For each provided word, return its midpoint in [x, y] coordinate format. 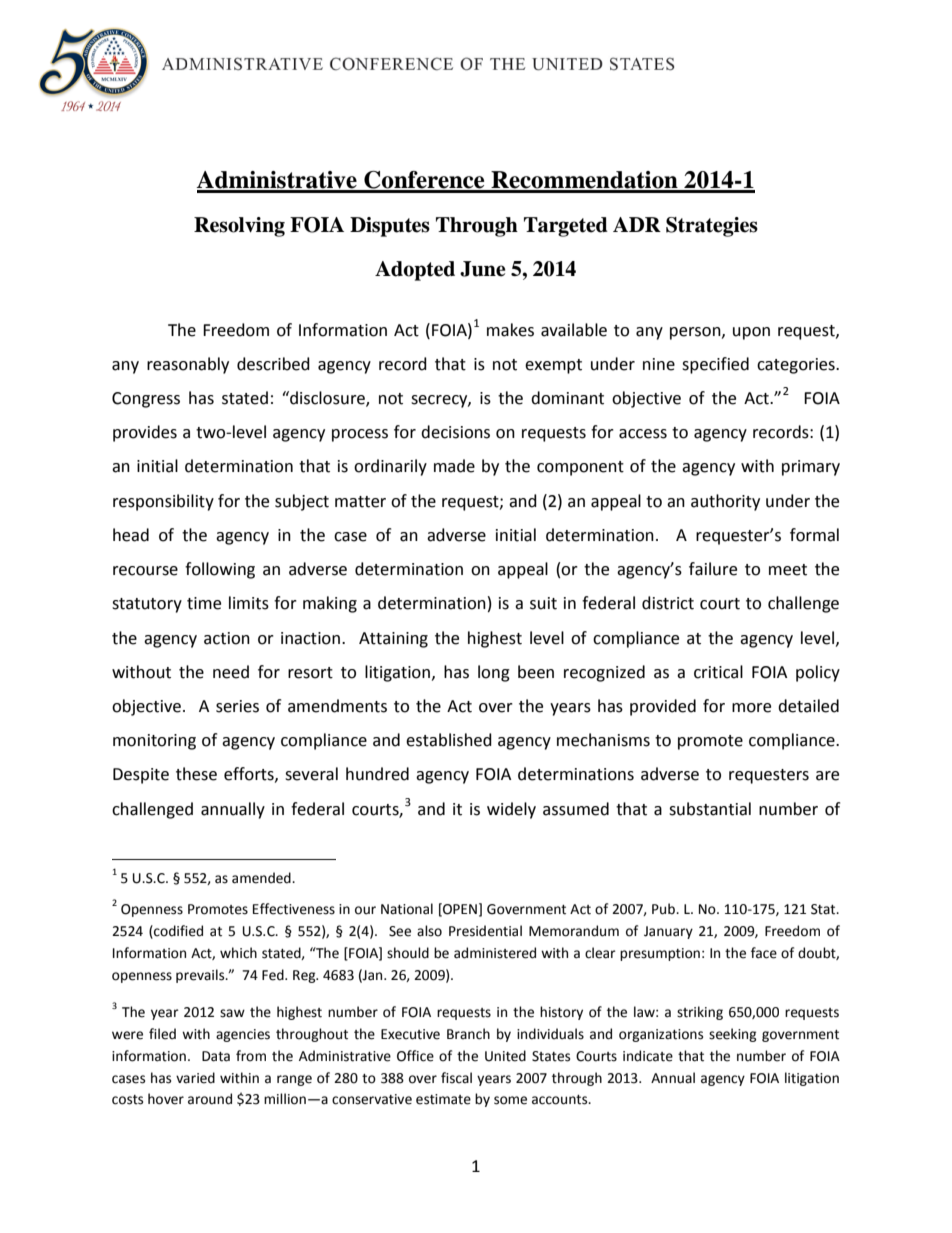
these [196, 774]
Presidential [485, 931]
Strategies [712, 227]
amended [262, 878]
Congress [146, 400]
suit [543, 603]
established [449, 740]
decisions [455, 432]
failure [713, 569]
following [220, 570]
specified [715, 365]
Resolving [239, 227]
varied [195, 1078]
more [751, 708]
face [764, 953]
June [483, 269]
